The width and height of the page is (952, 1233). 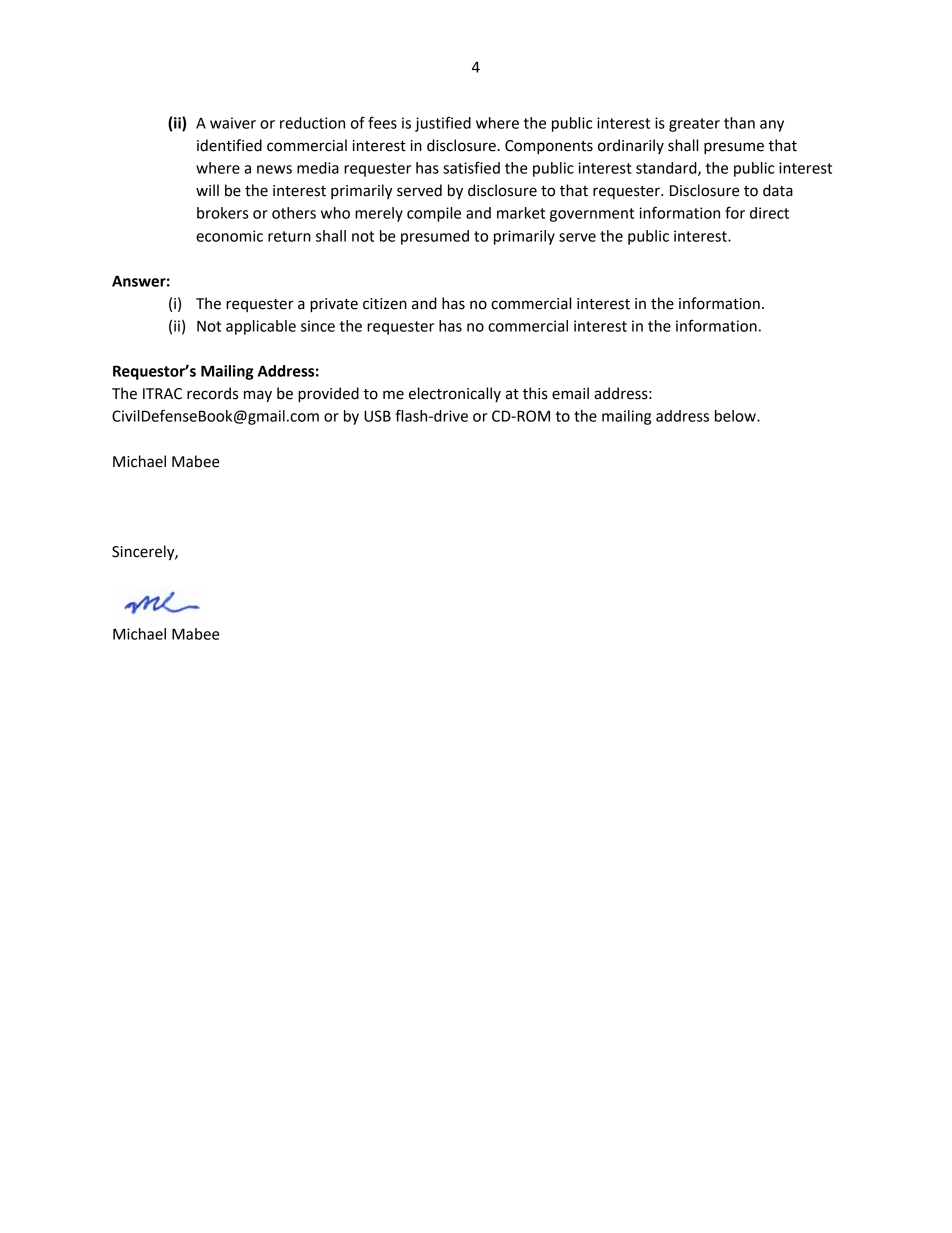 I want to click on reduction, so click(x=312, y=123).
